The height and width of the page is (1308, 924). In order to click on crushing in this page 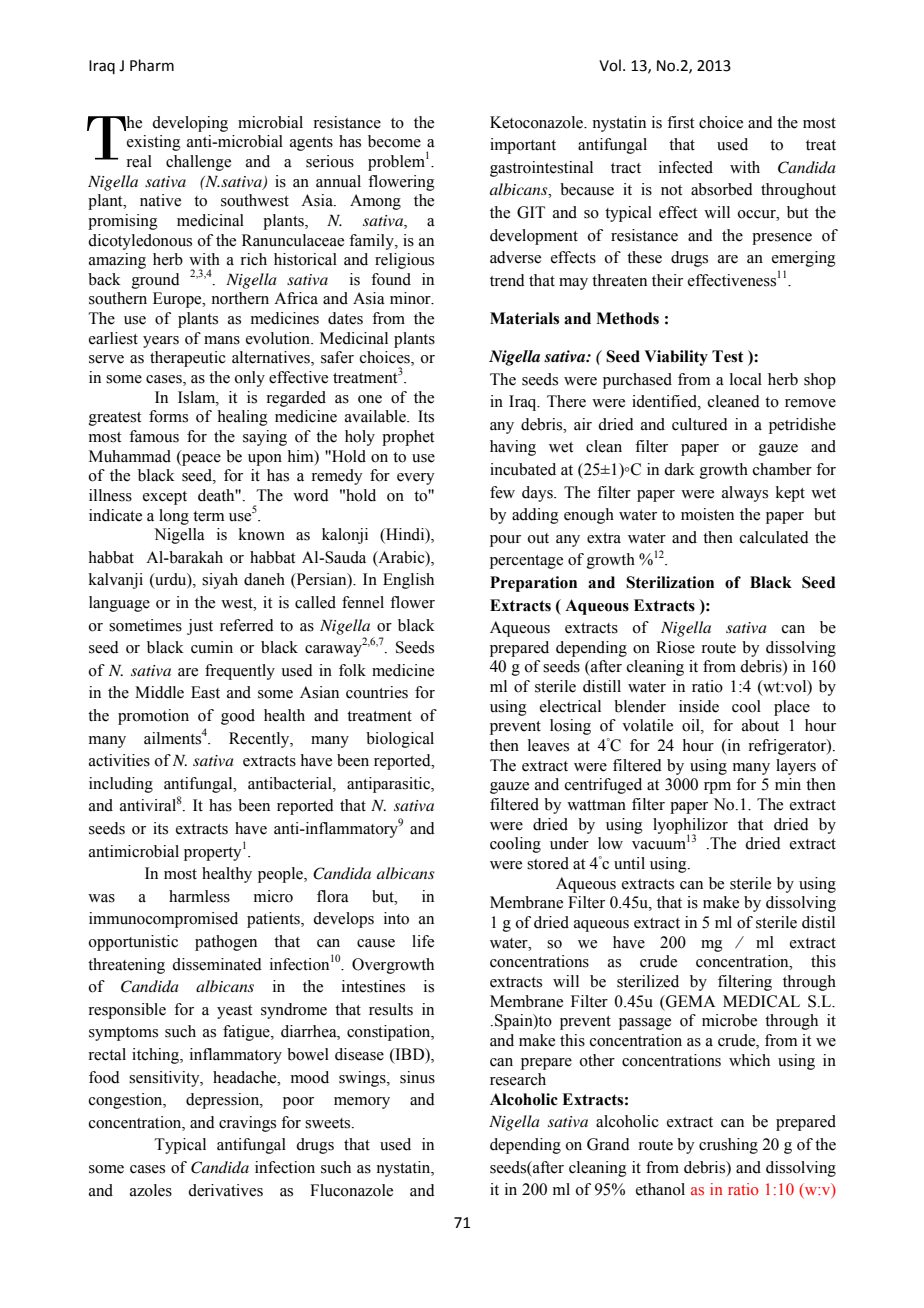, I will do `click(728, 1146)`.
